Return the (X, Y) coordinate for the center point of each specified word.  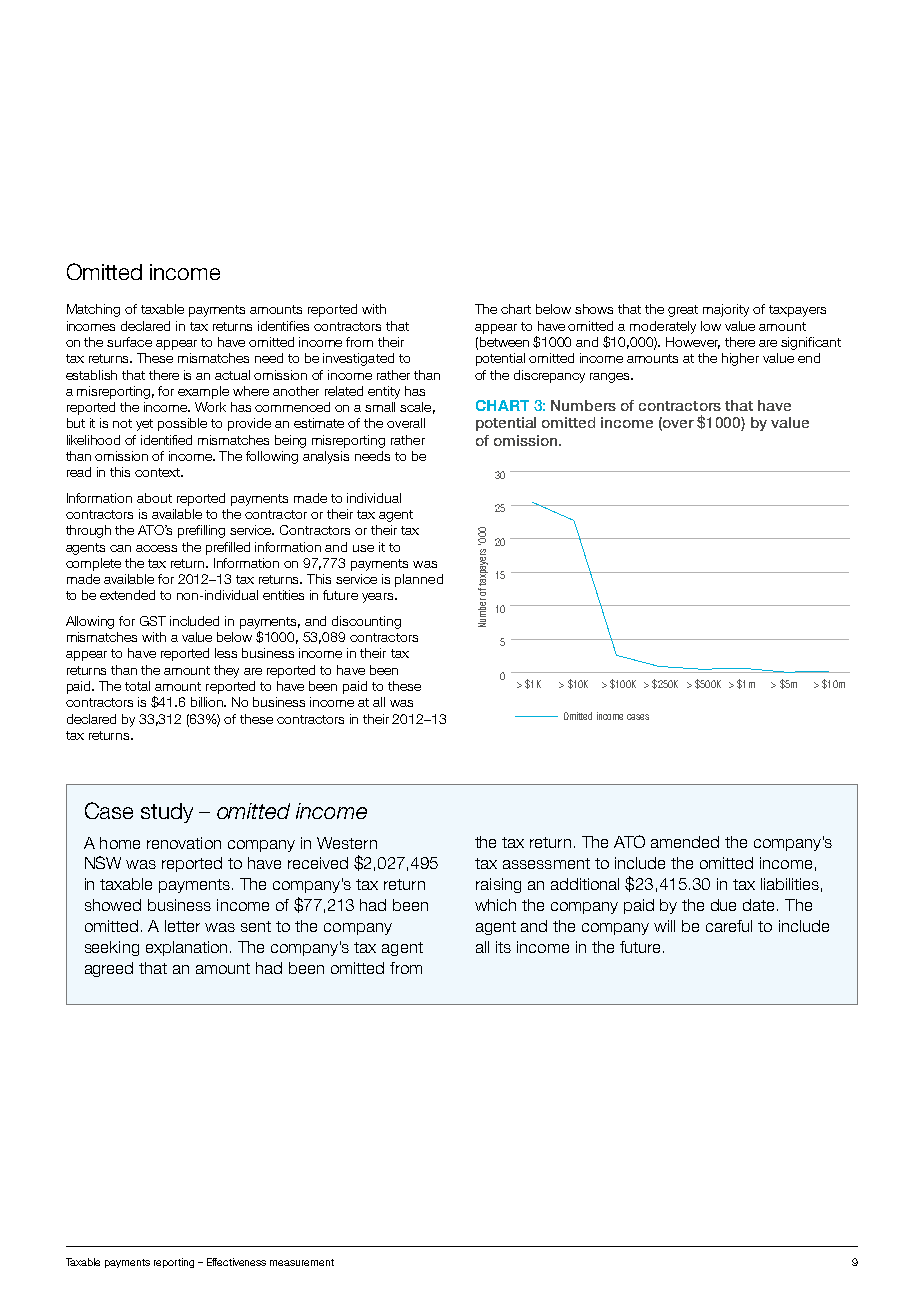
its (503, 947)
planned (419, 580)
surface (129, 342)
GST (153, 621)
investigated (358, 359)
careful (729, 926)
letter (182, 926)
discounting (366, 622)
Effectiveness (236, 1262)
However (693, 343)
